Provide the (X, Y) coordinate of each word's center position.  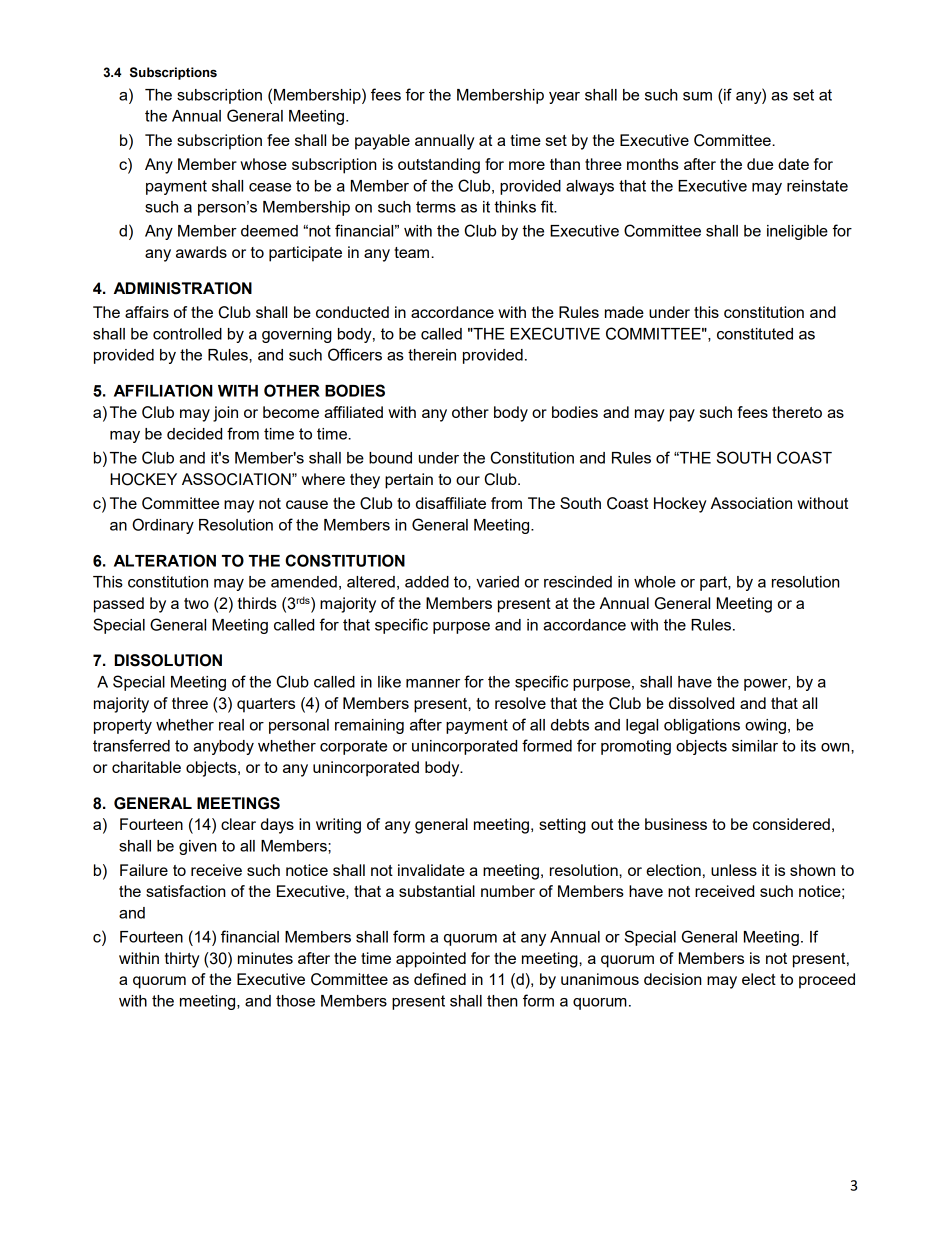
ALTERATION (165, 560)
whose (263, 164)
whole (655, 582)
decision (673, 979)
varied (497, 582)
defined (440, 979)
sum (697, 96)
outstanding (439, 166)
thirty (182, 960)
